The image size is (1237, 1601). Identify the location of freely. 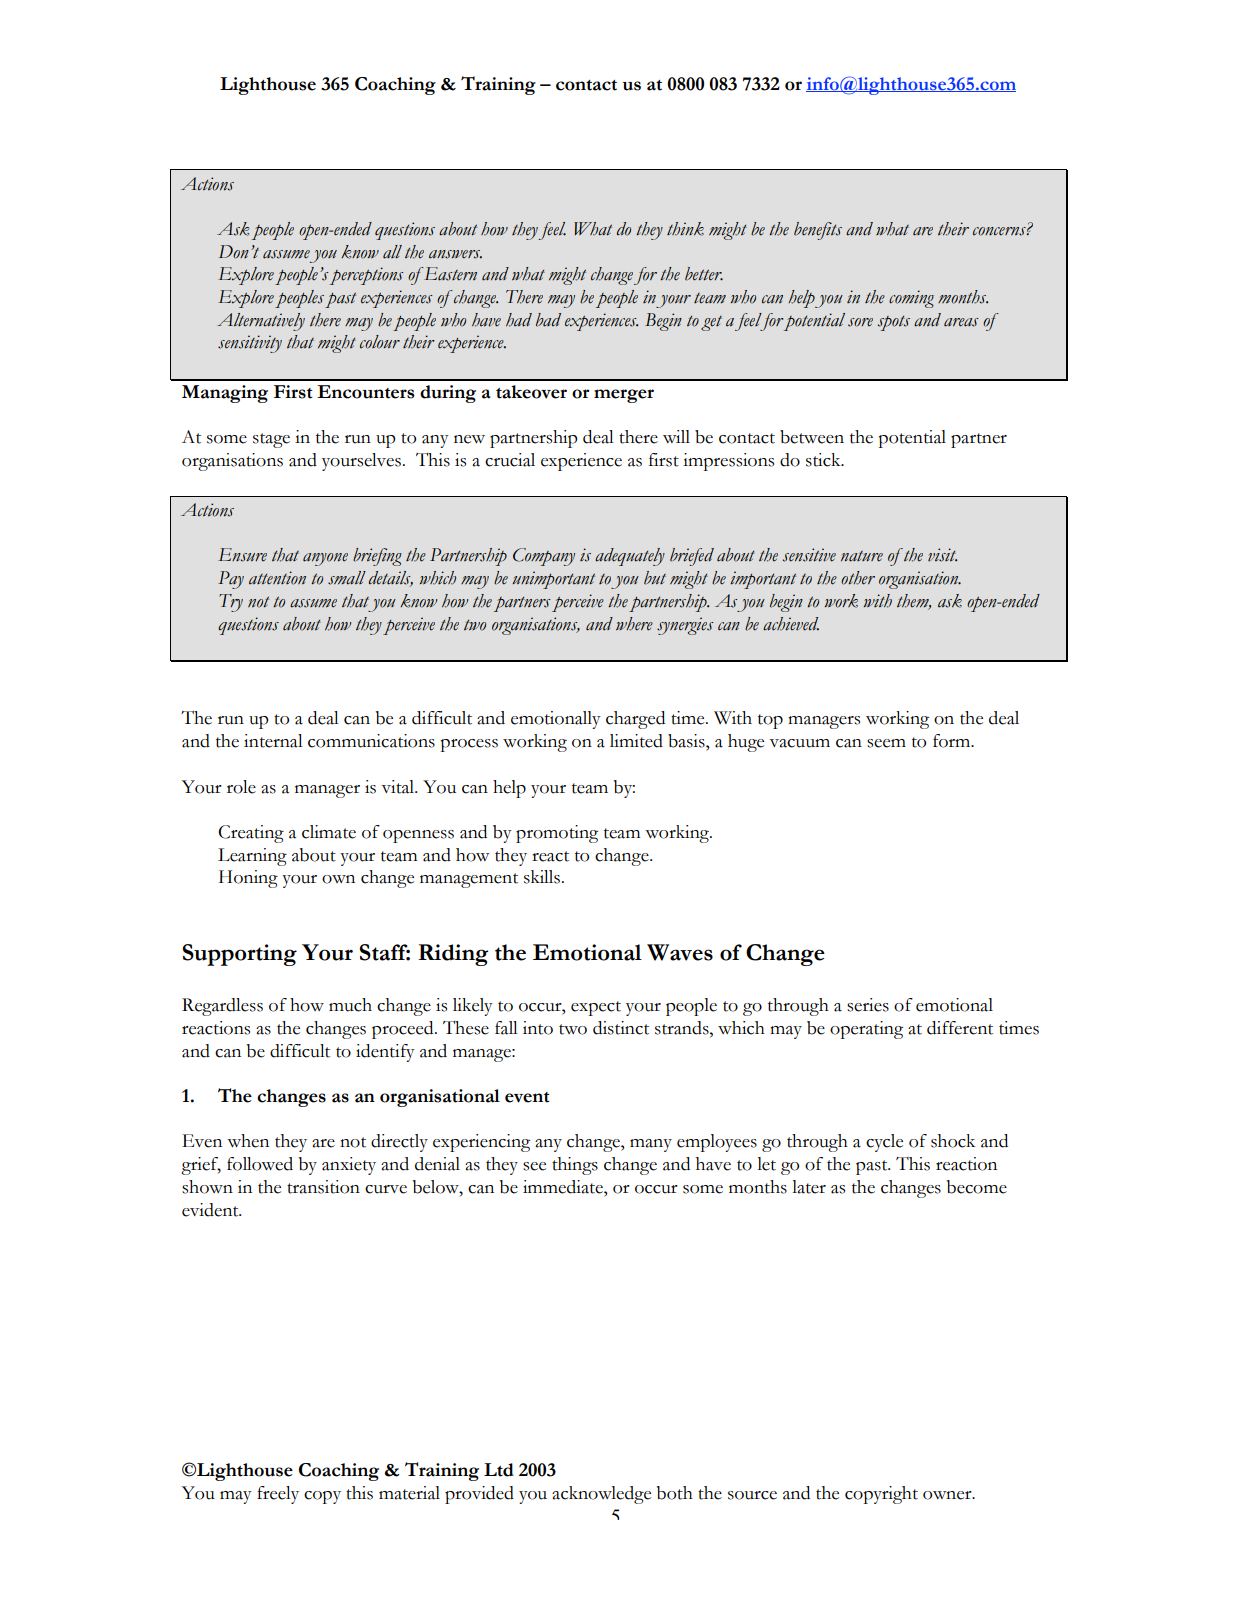
(278, 1495).
